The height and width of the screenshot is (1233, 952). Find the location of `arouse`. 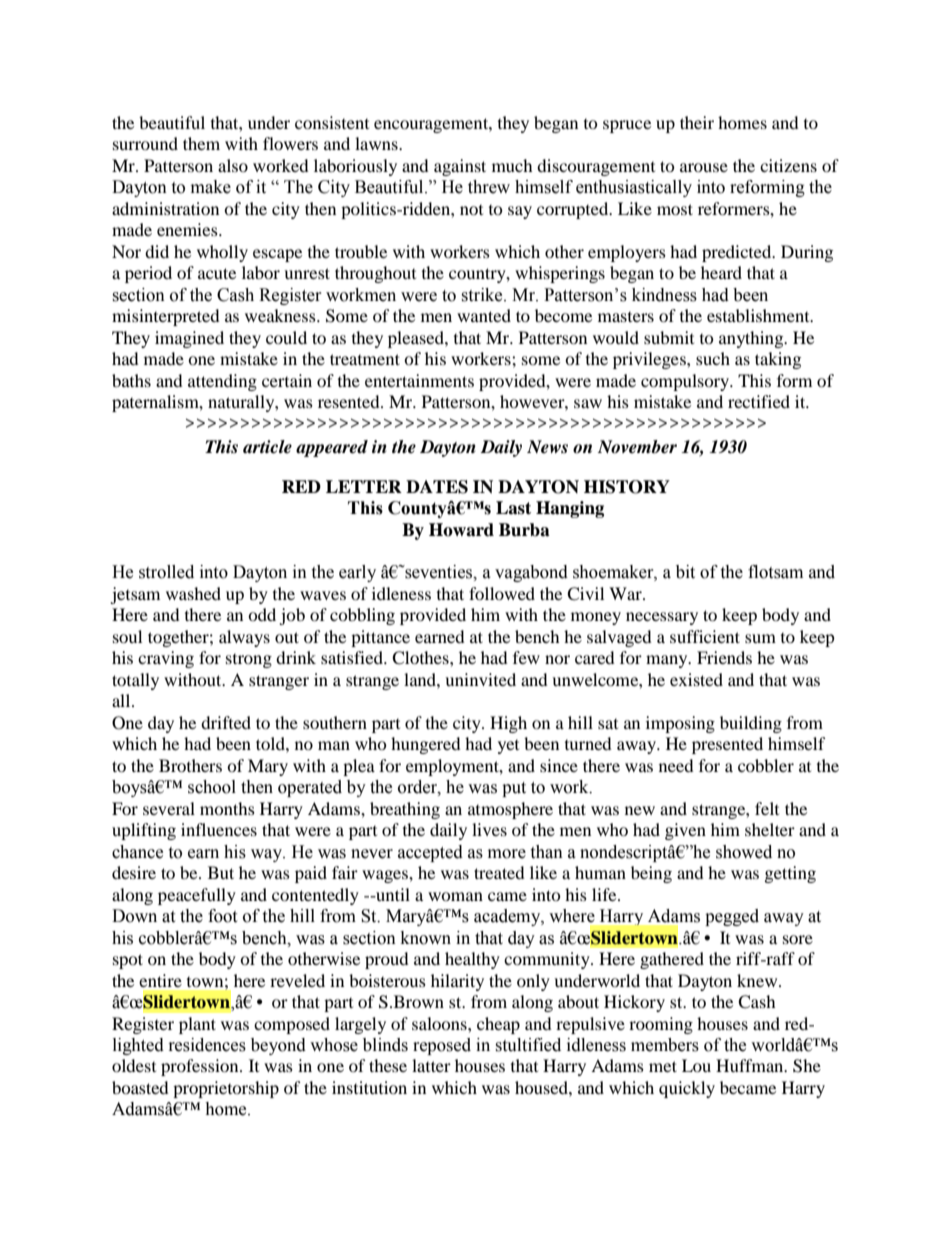

arouse is located at coordinates (704, 167).
